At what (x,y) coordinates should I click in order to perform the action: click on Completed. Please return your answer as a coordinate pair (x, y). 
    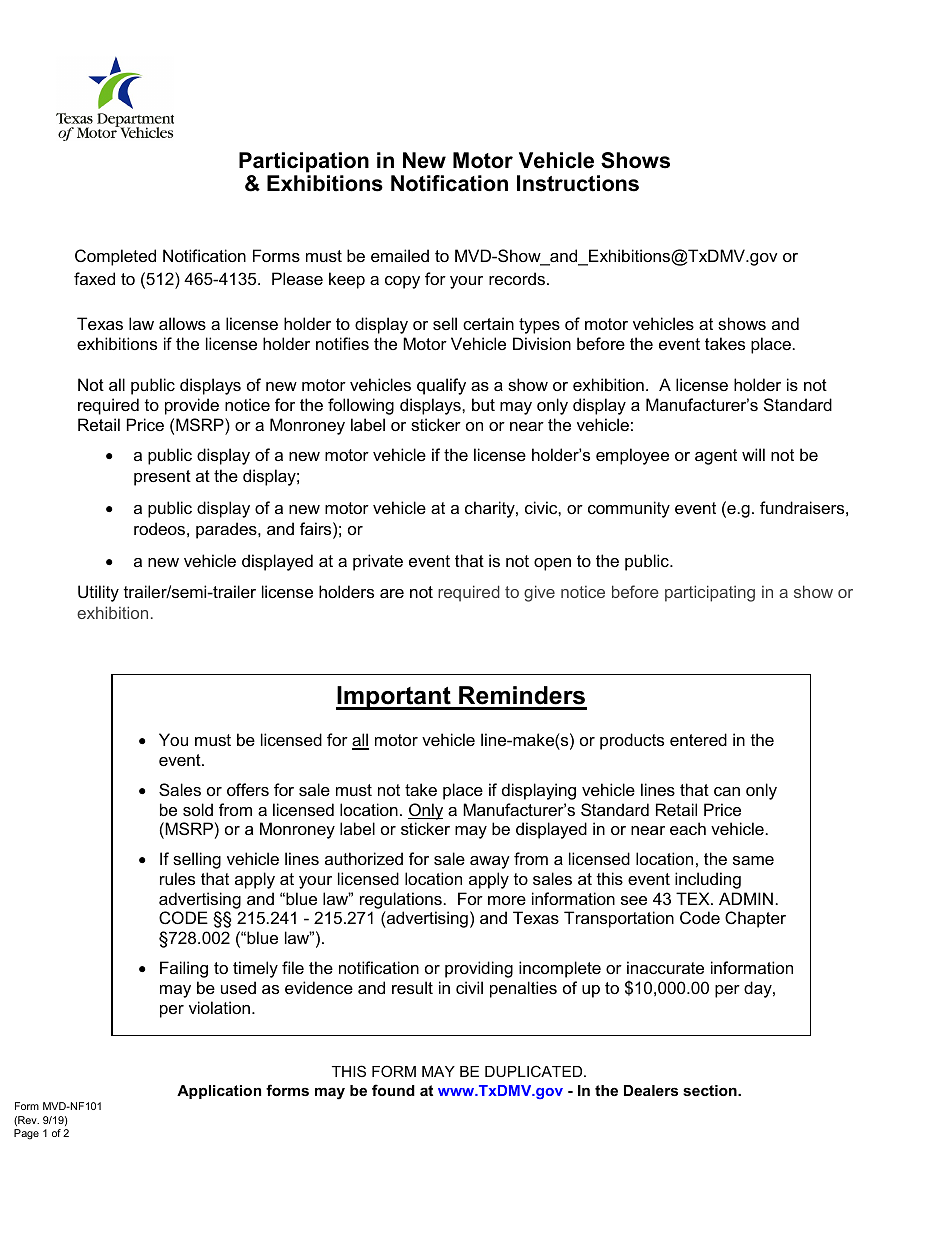
    Looking at the image, I should click on (115, 257).
